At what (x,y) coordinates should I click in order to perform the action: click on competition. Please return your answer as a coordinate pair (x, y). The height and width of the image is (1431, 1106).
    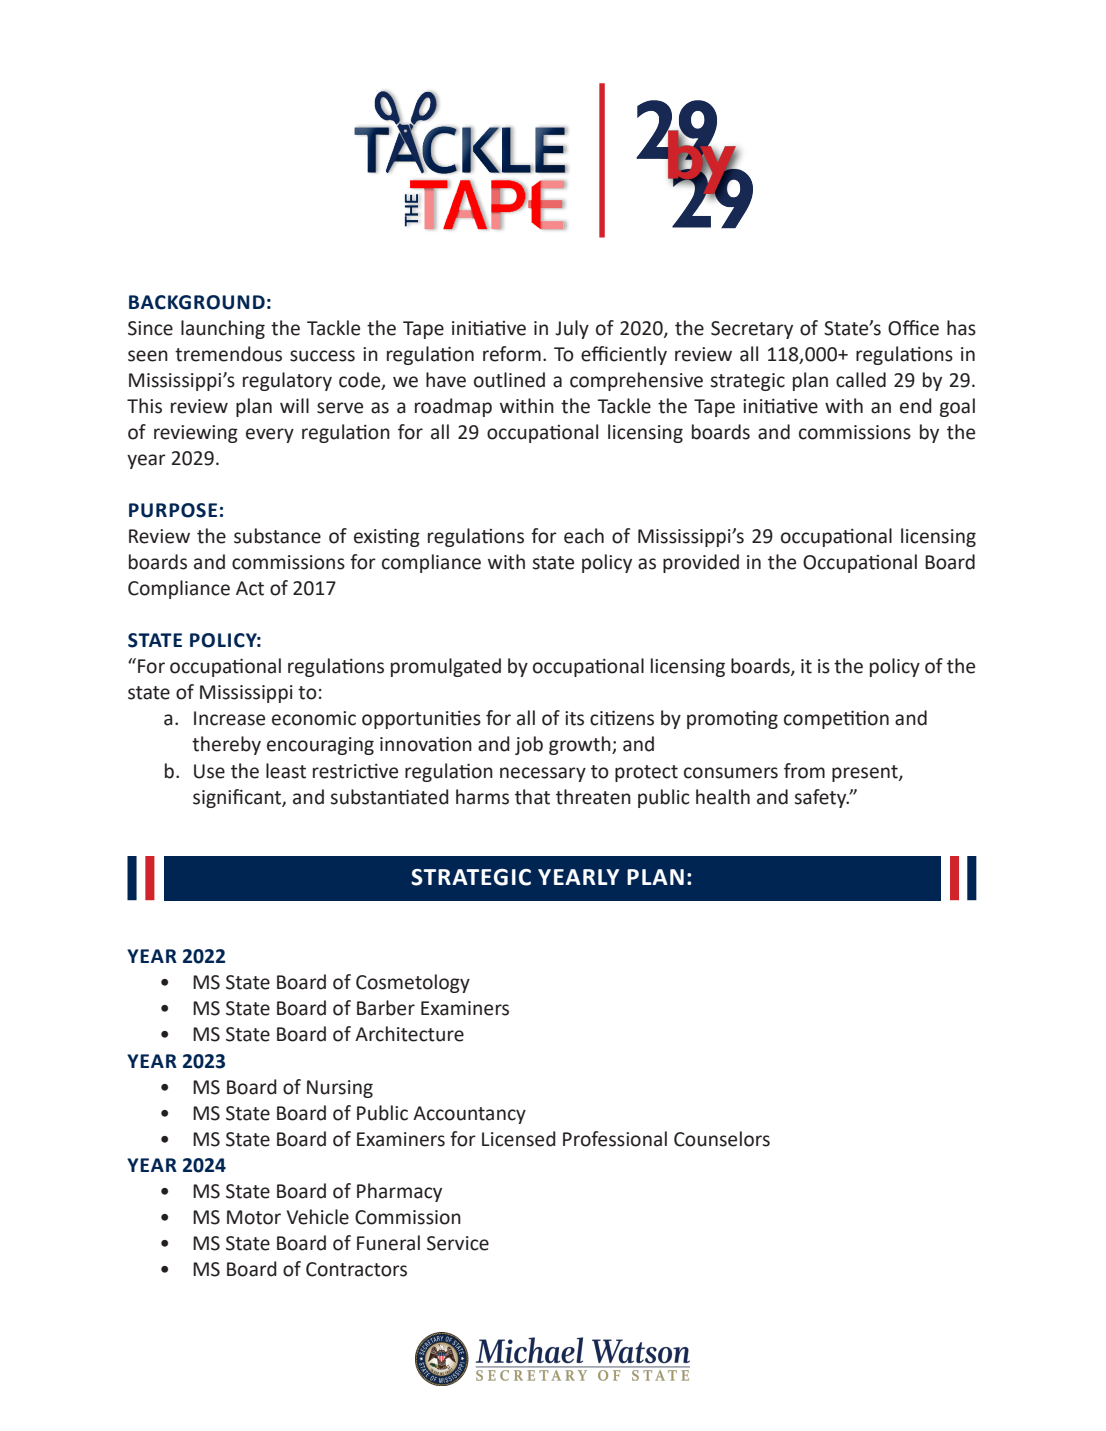
    Looking at the image, I should click on (836, 719).
